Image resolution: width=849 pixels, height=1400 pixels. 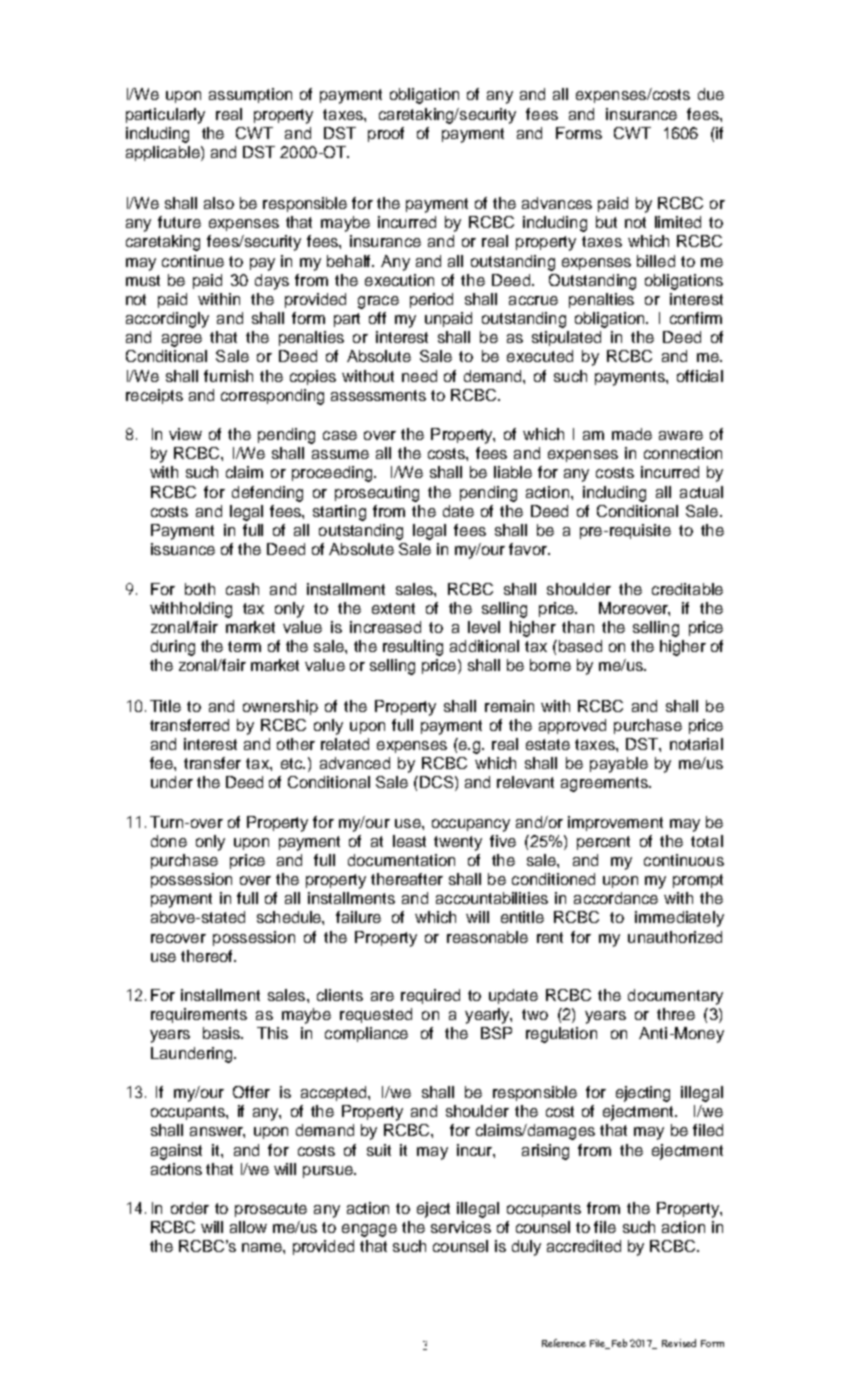 I want to click on three, so click(x=676, y=1014).
